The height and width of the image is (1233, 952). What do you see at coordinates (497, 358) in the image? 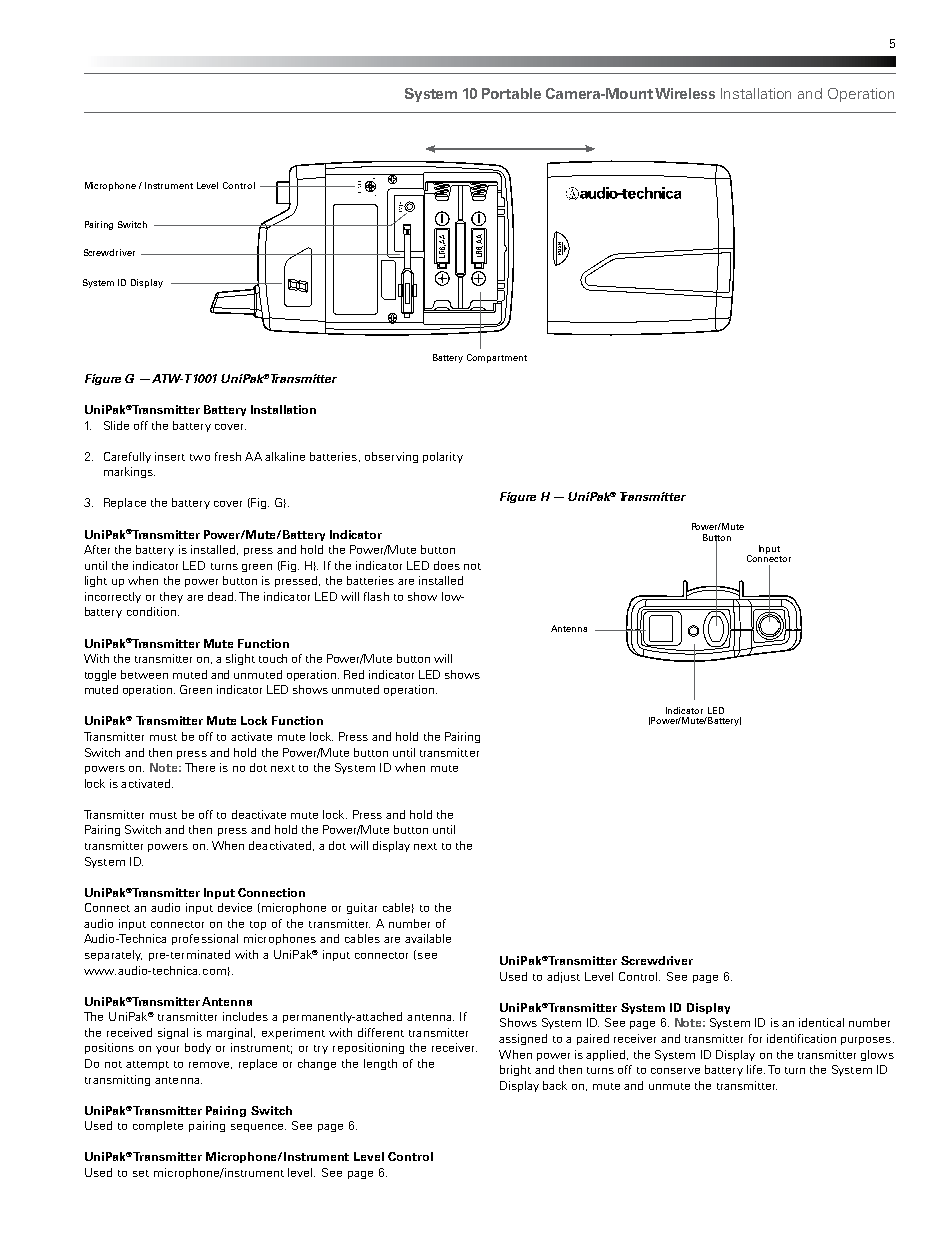
I see `Compartment` at bounding box center [497, 358].
